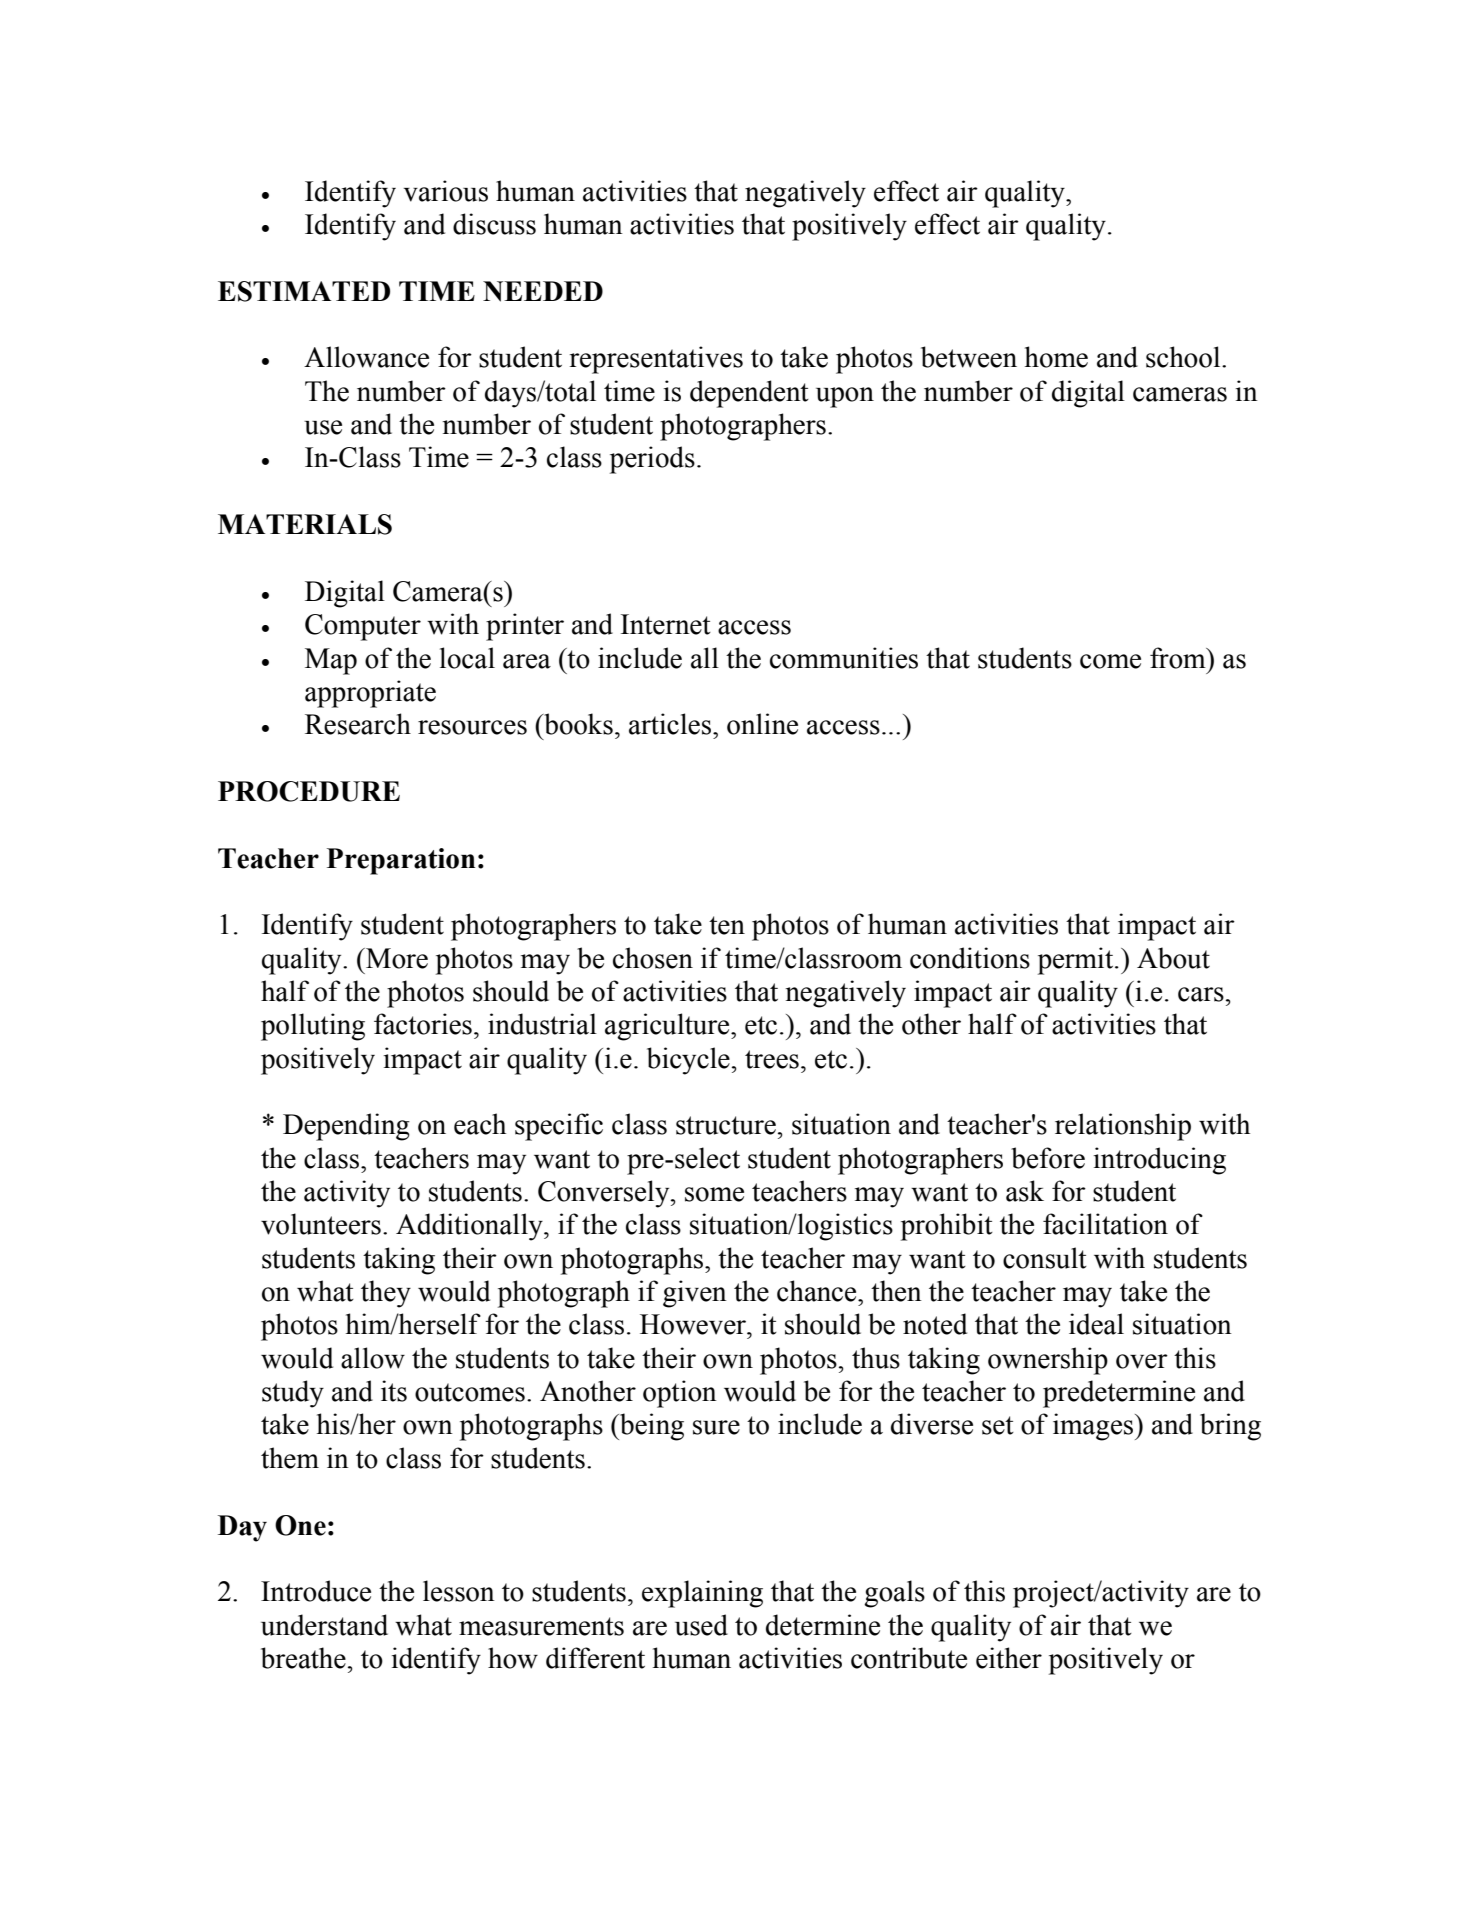  Describe the element at coordinates (459, 1591) in the document. I see `lesson` at that location.
